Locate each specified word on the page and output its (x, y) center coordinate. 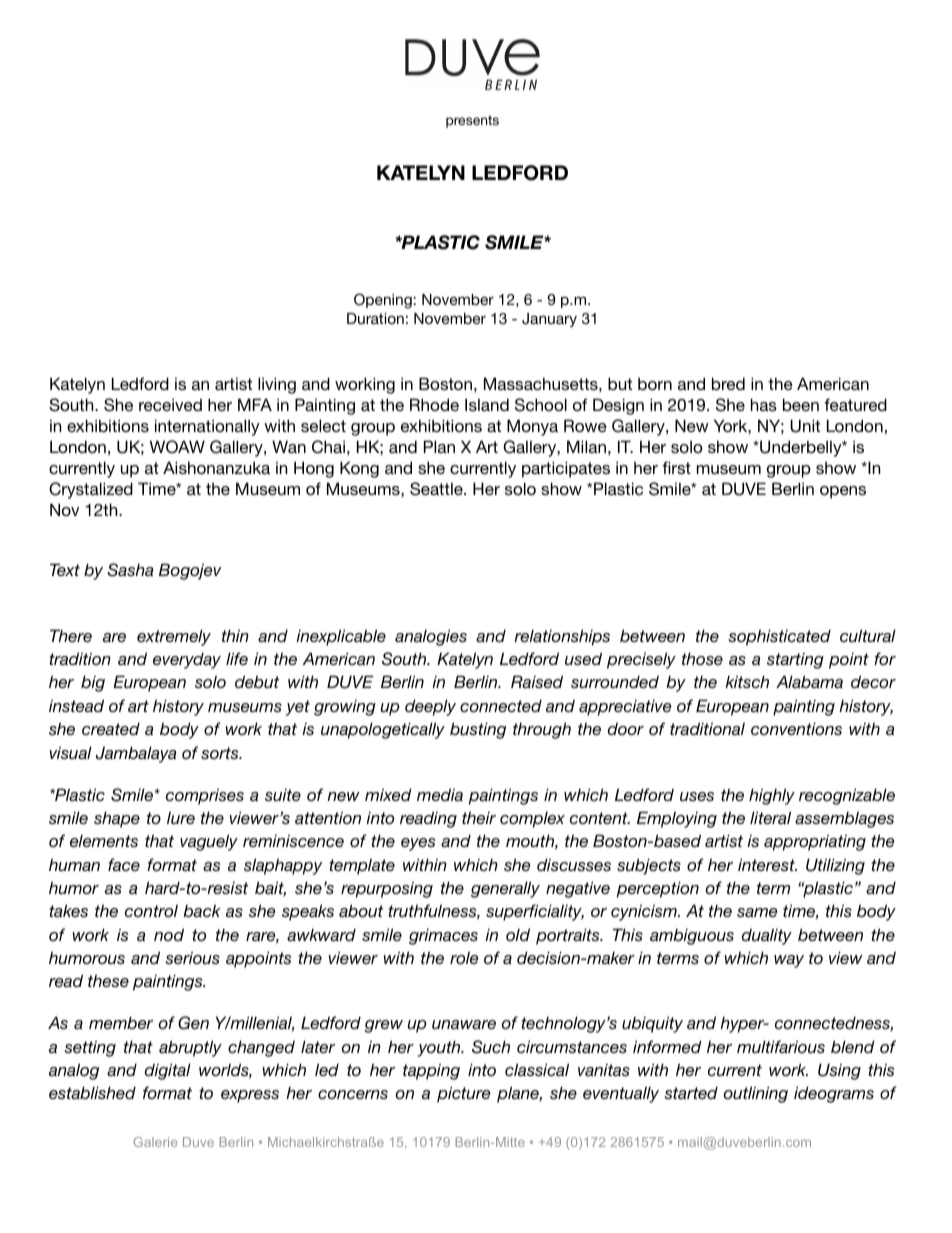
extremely (174, 637)
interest (767, 864)
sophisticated (779, 637)
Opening (384, 301)
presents (472, 121)
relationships (562, 637)
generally (505, 889)
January (549, 320)
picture (463, 1094)
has (764, 404)
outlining (756, 1094)
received (170, 404)
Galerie (155, 1142)
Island (487, 404)
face (124, 864)
